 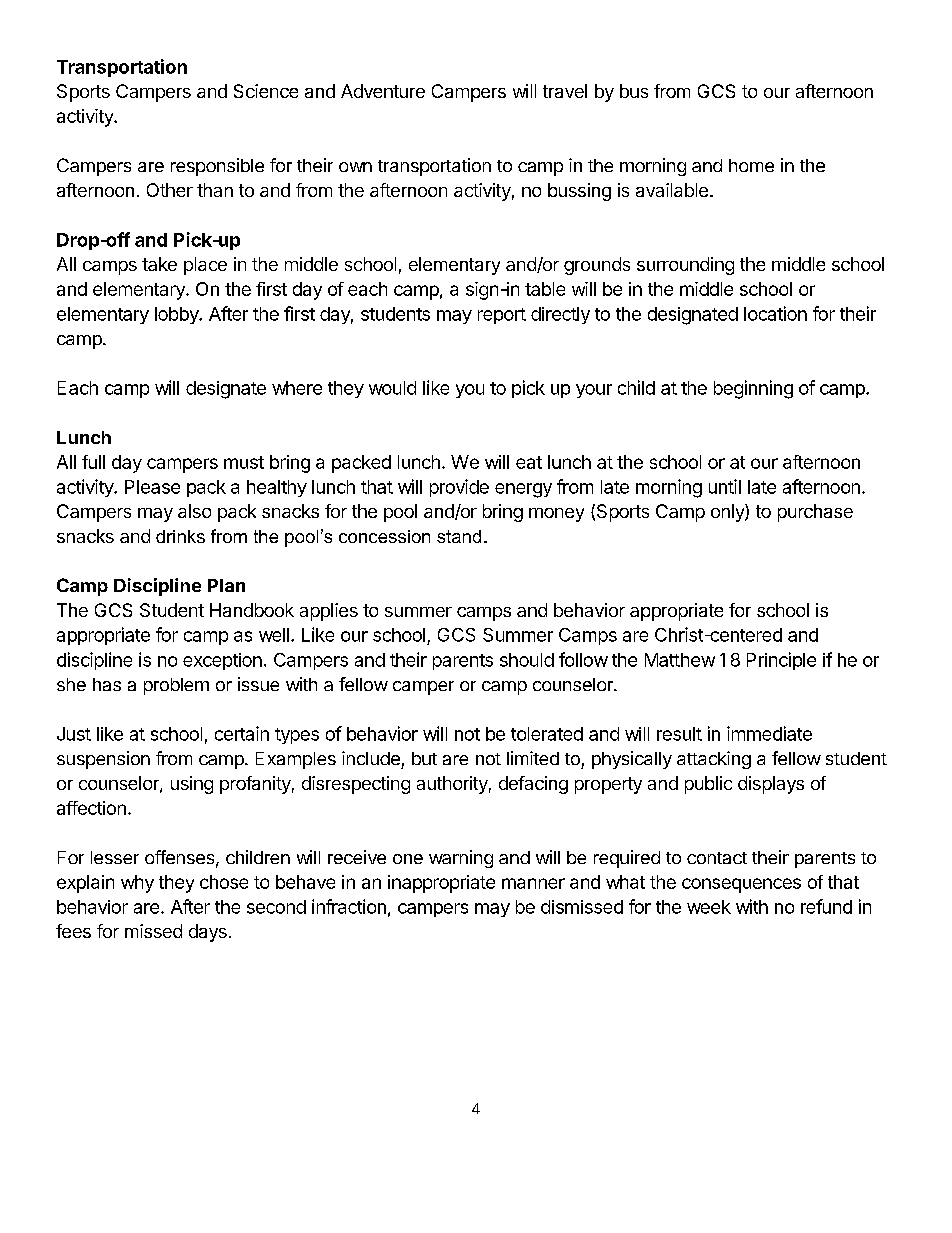 I want to click on location, so click(x=775, y=313).
